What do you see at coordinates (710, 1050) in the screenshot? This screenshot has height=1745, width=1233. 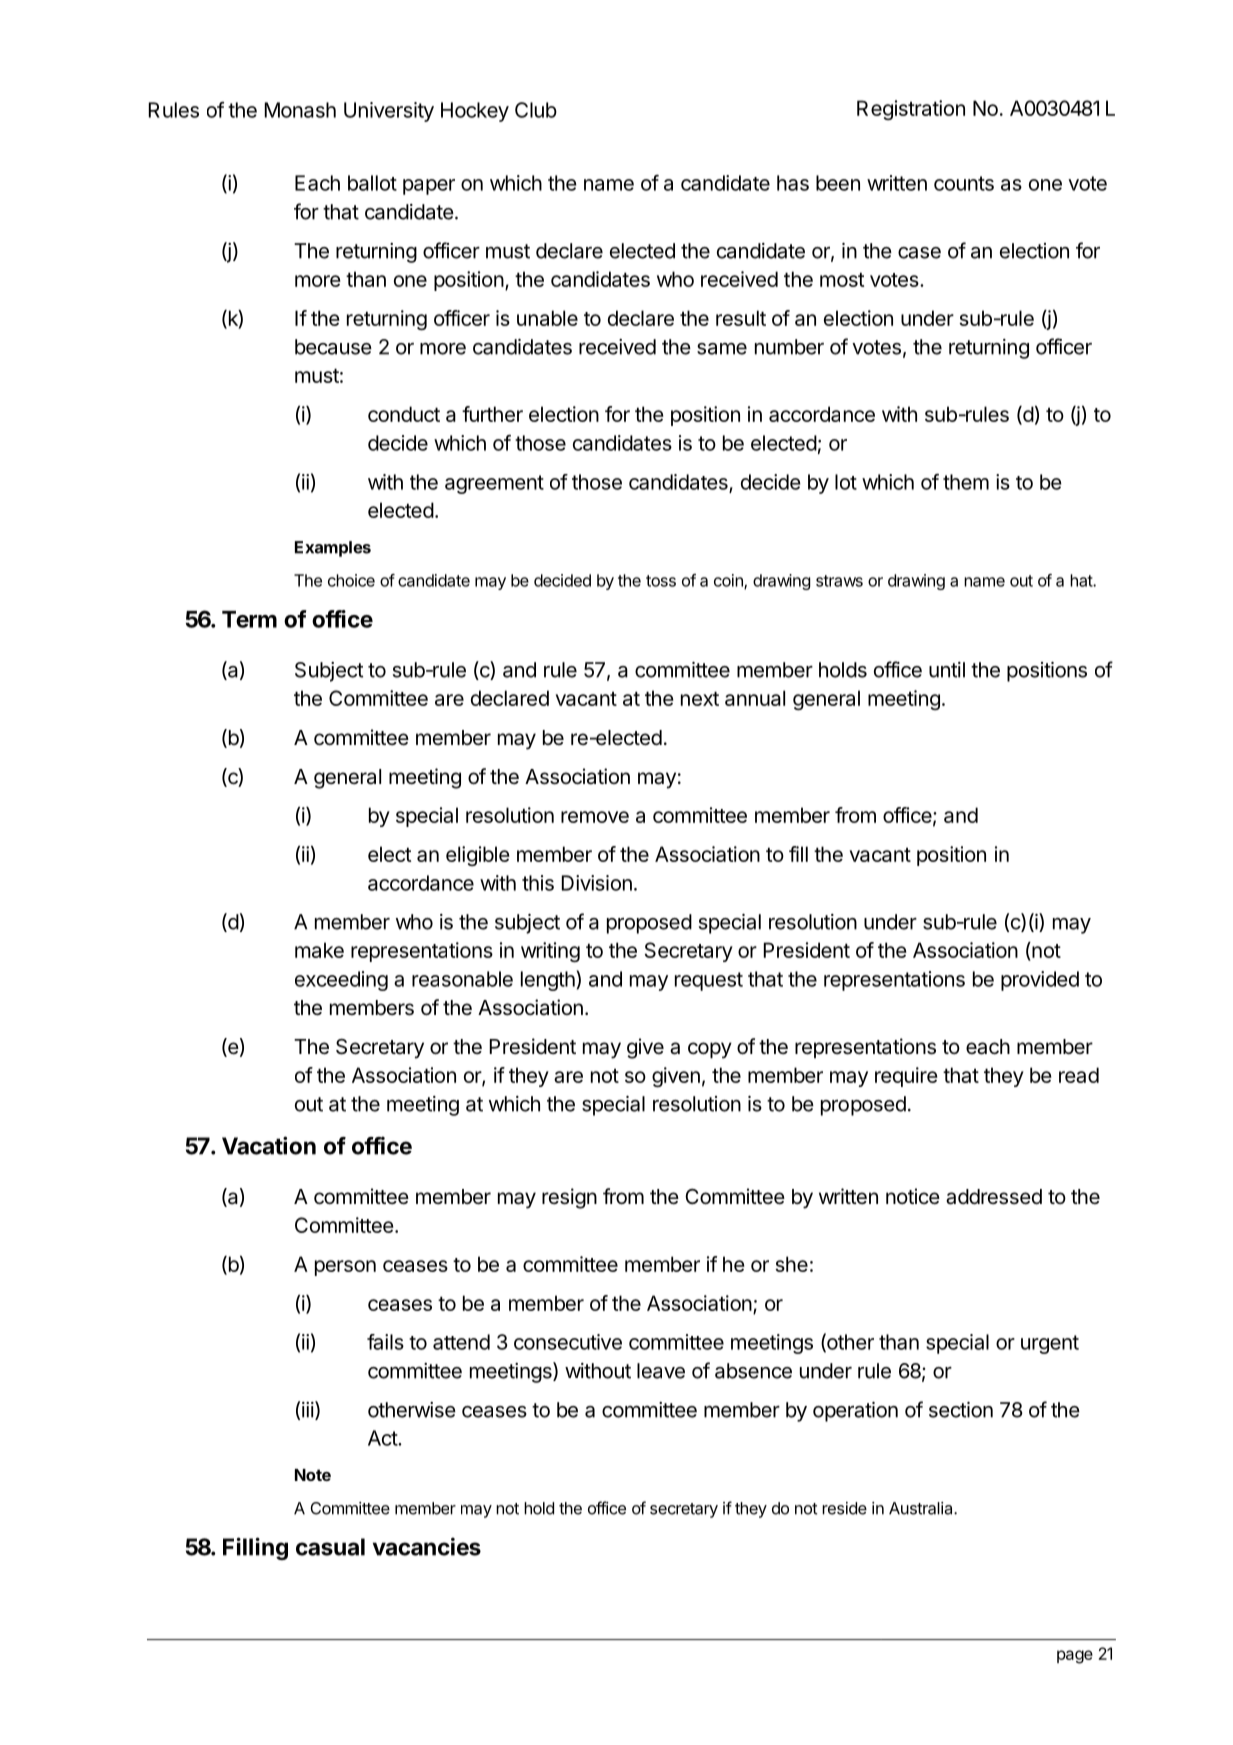 I see `copy` at bounding box center [710, 1050].
